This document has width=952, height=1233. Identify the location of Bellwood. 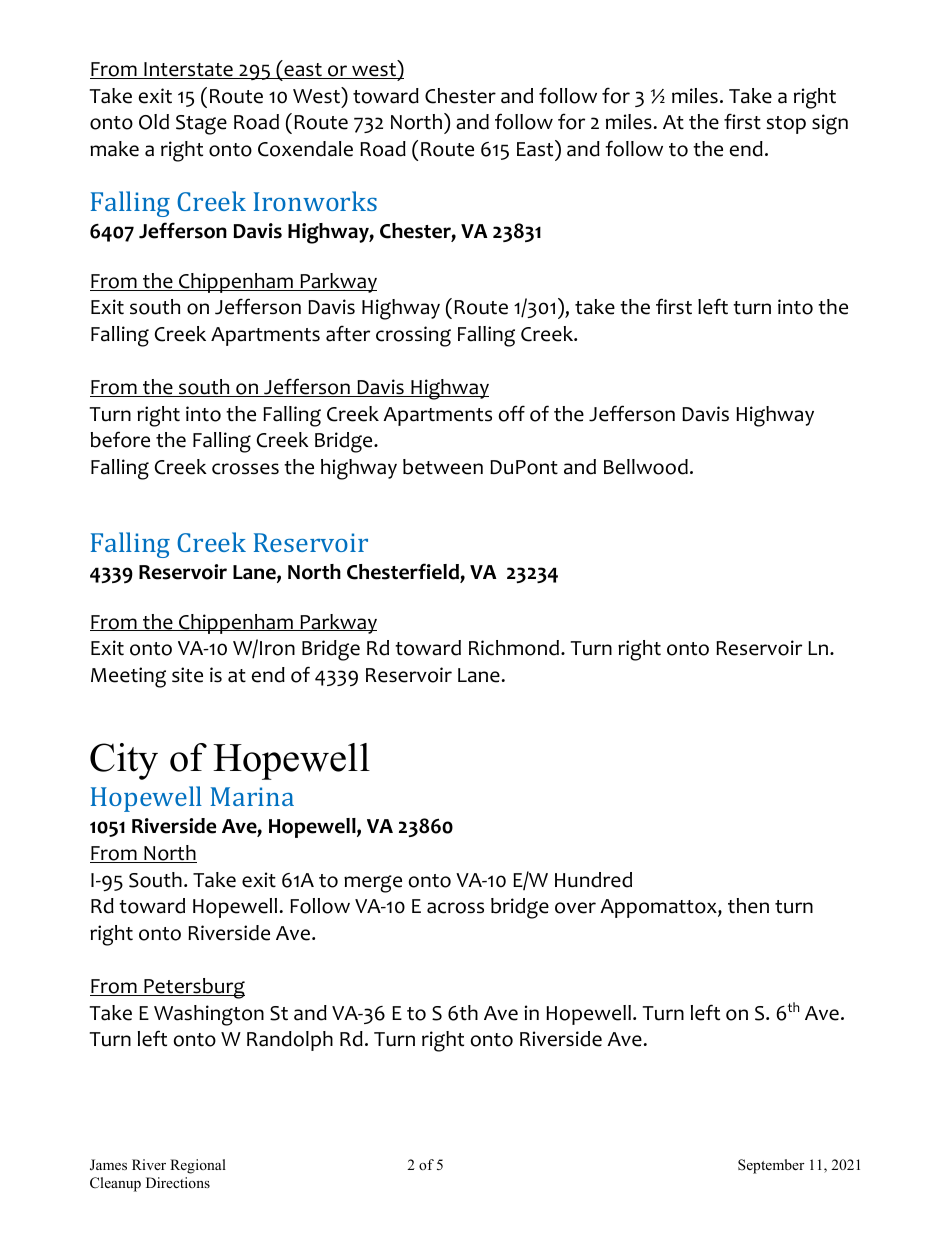
(646, 467).
